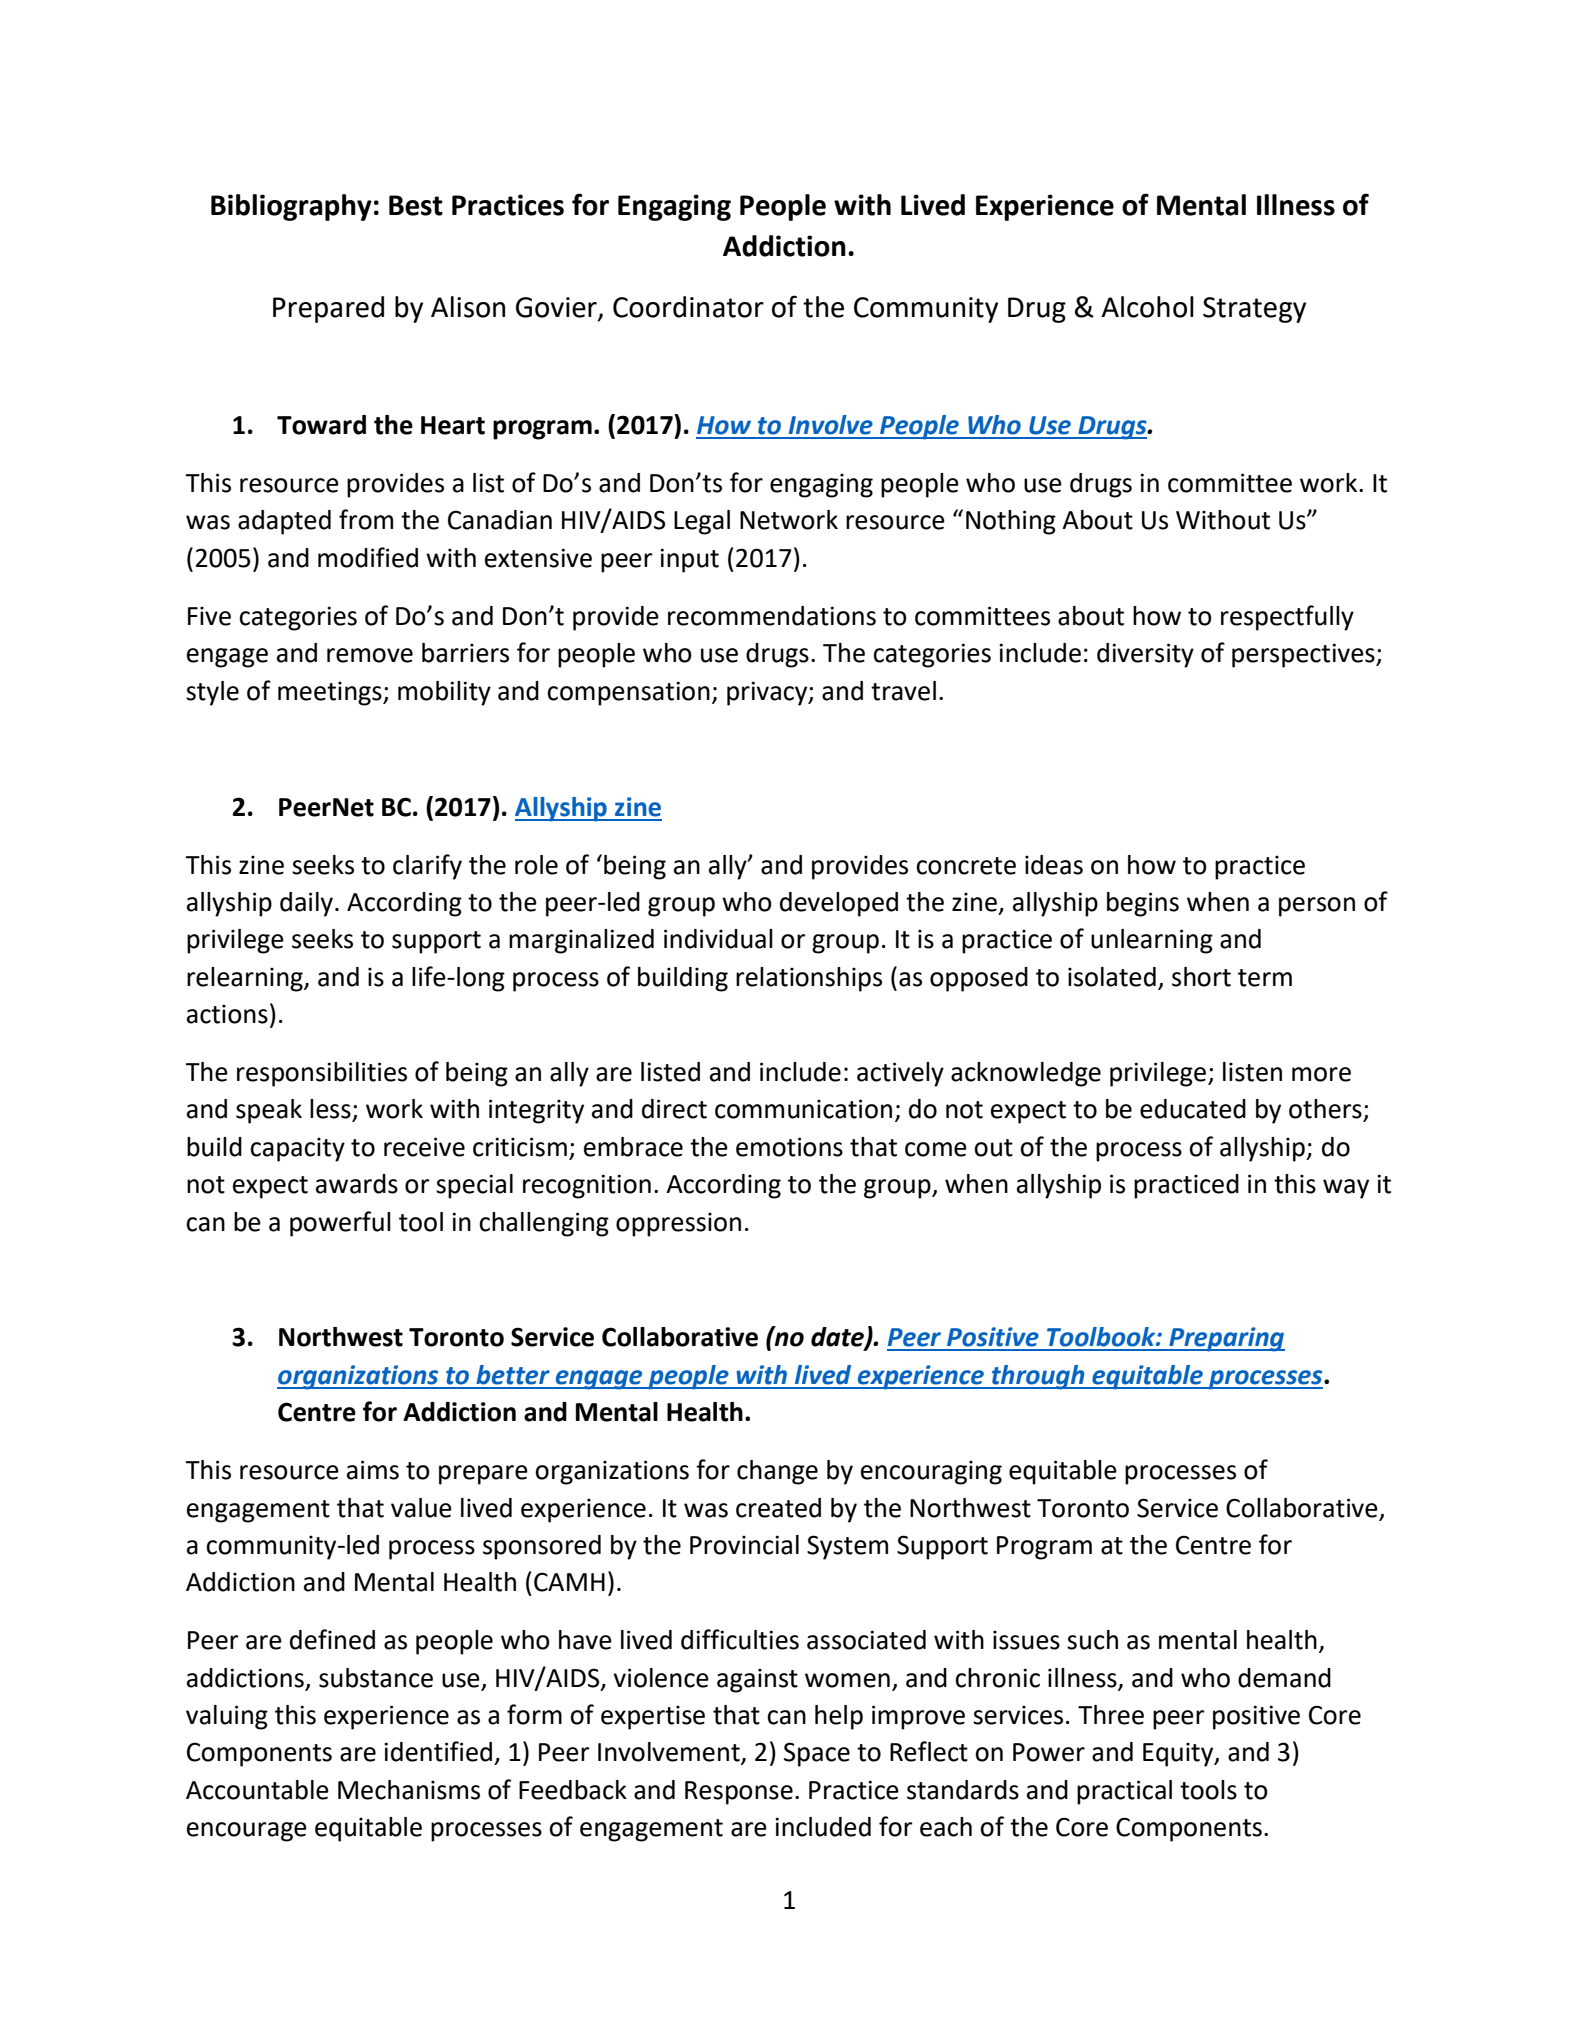 This page has width=1578, height=2042. Describe the element at coordinates (688, 307) in the page. I see `Coordinator` at that location.
